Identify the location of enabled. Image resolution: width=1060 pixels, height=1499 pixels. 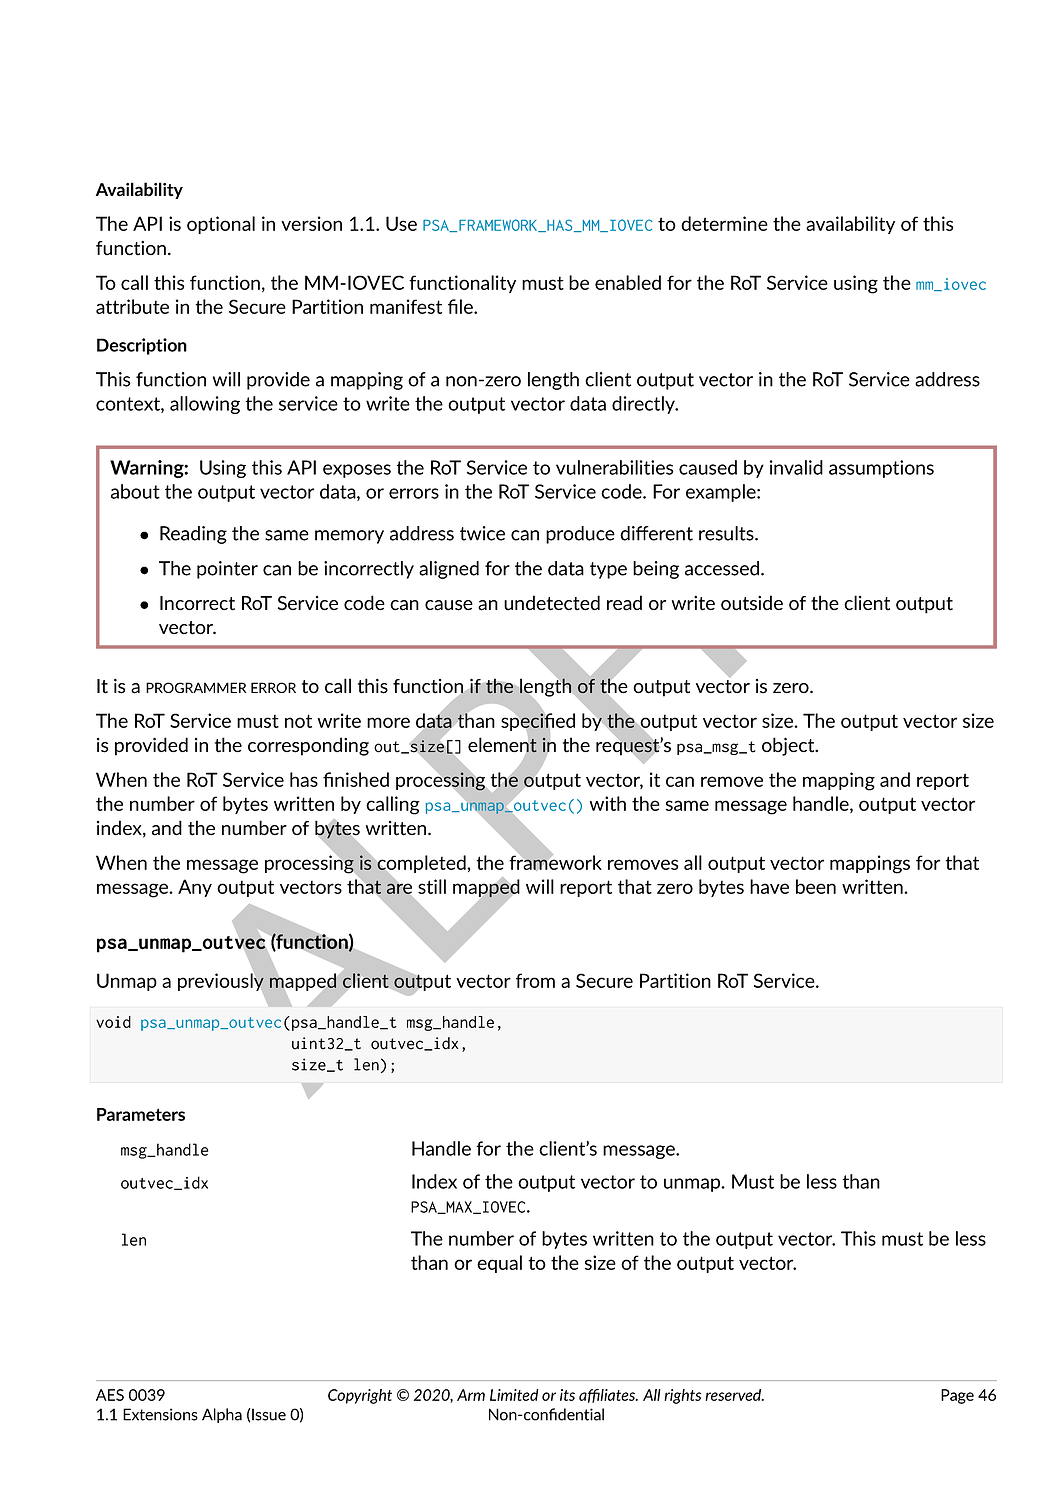
(628, 282).
